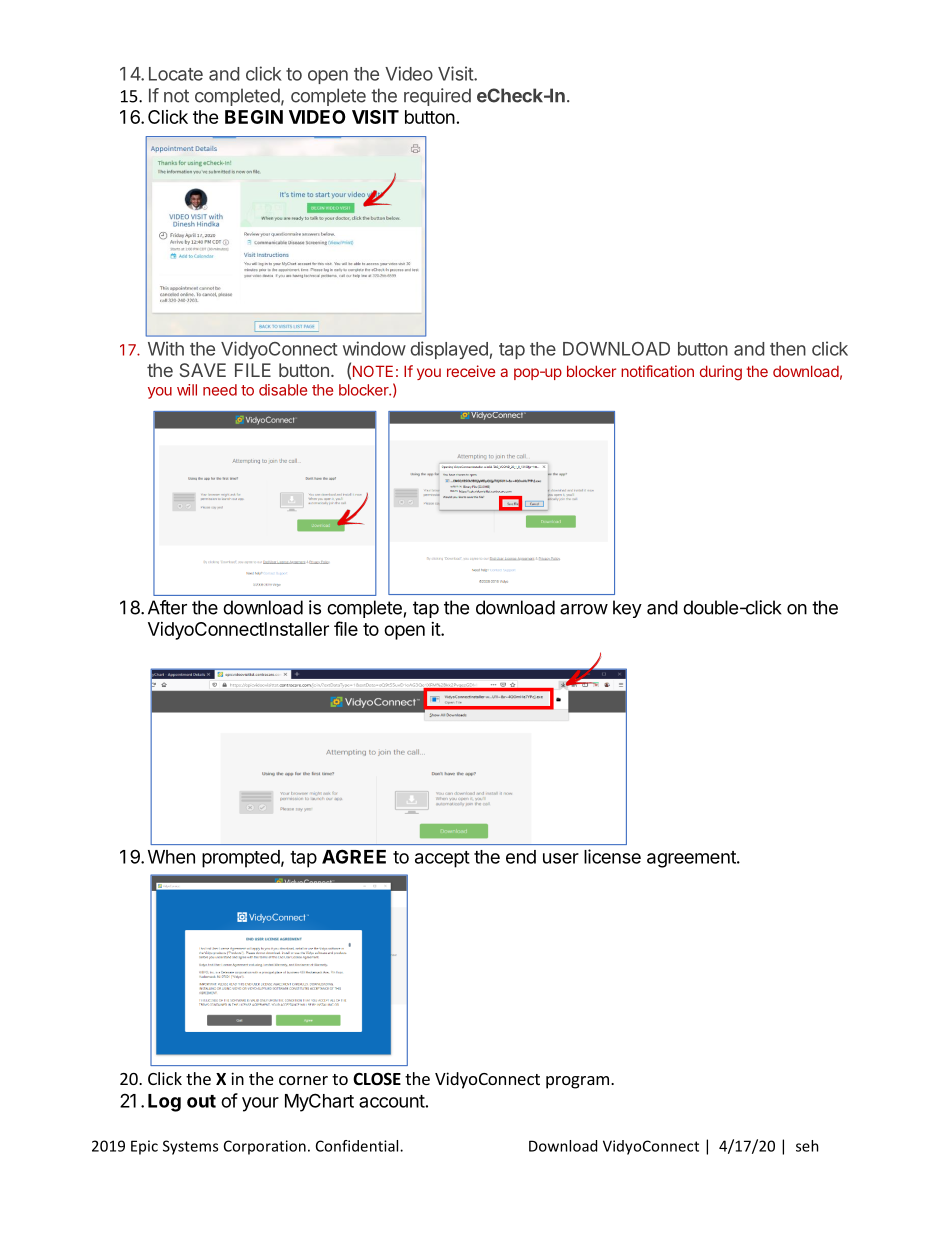 This image has height=1233, width=952. I want to click on receive, so click(471, 371).
